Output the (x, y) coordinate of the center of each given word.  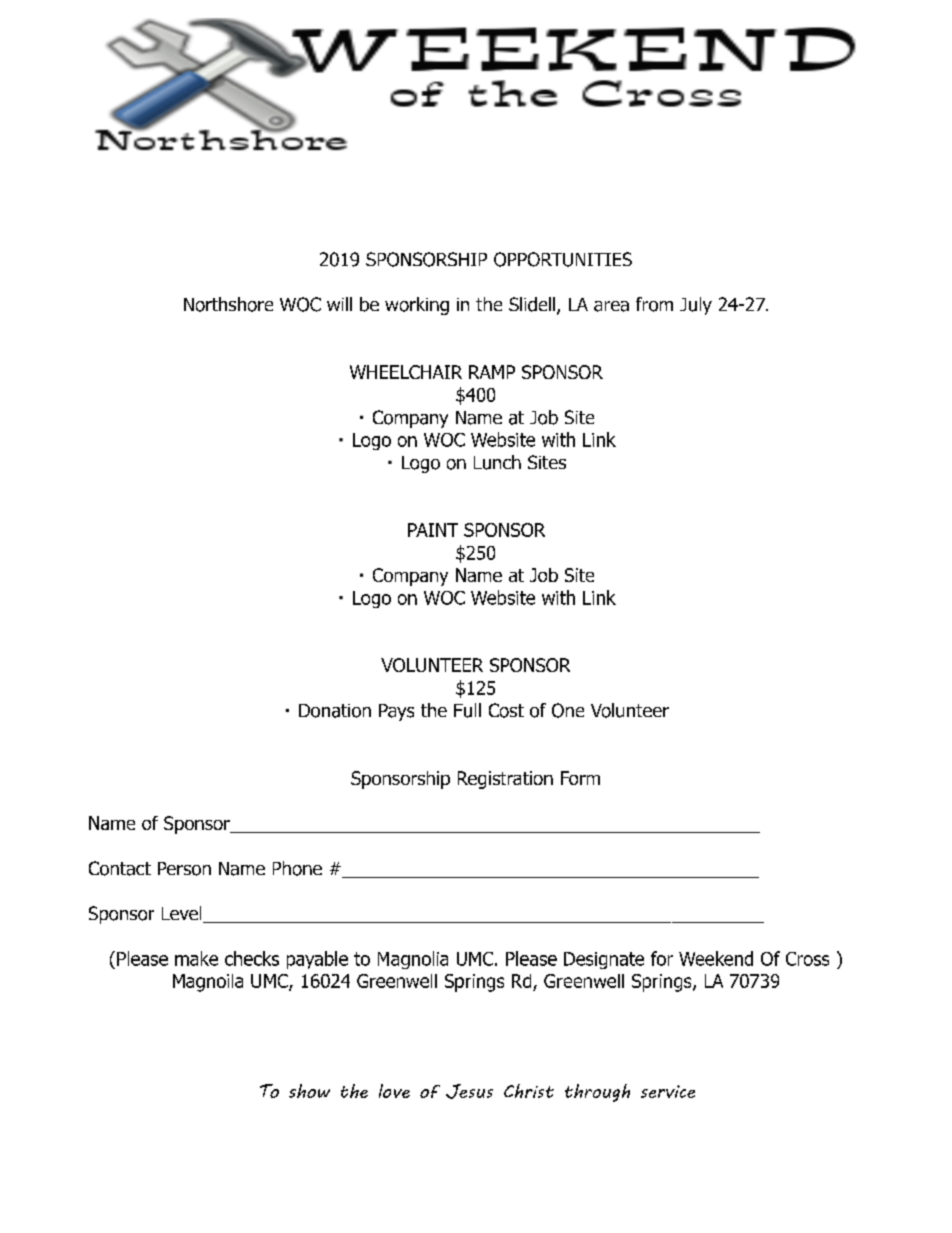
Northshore (228, 304)
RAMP (492, 372)
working (417, 306)
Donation (335, 711)
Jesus (469, 1091)
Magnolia (413, 960)
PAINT (433, 530)
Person (184, 869)
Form (580, 778)
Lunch (497, 462)
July (696, 306)
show (309, 1091)
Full (467, 710)
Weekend (716, 958)
